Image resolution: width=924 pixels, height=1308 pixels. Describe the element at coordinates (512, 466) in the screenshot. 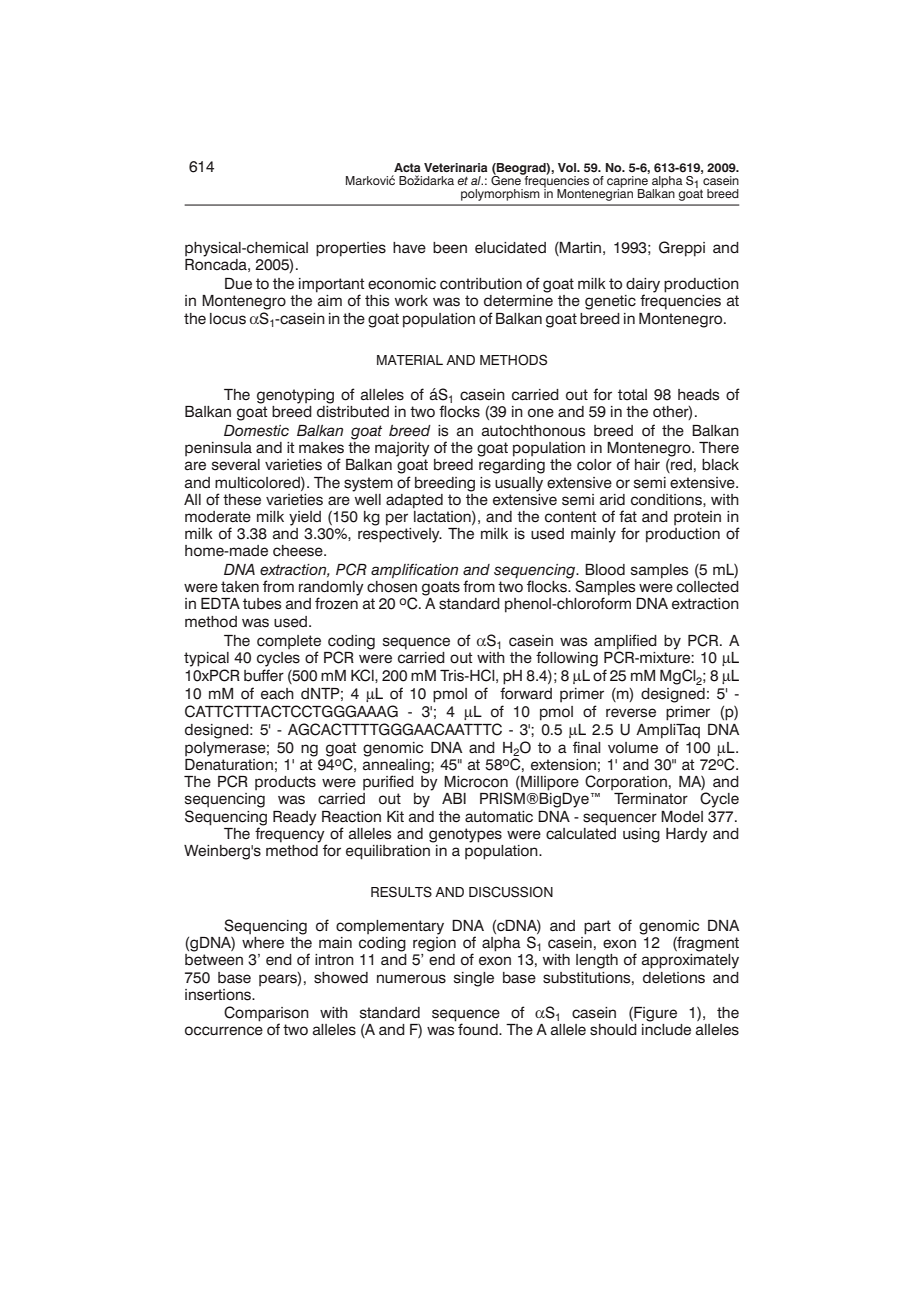

I see `regarding` at that location.
